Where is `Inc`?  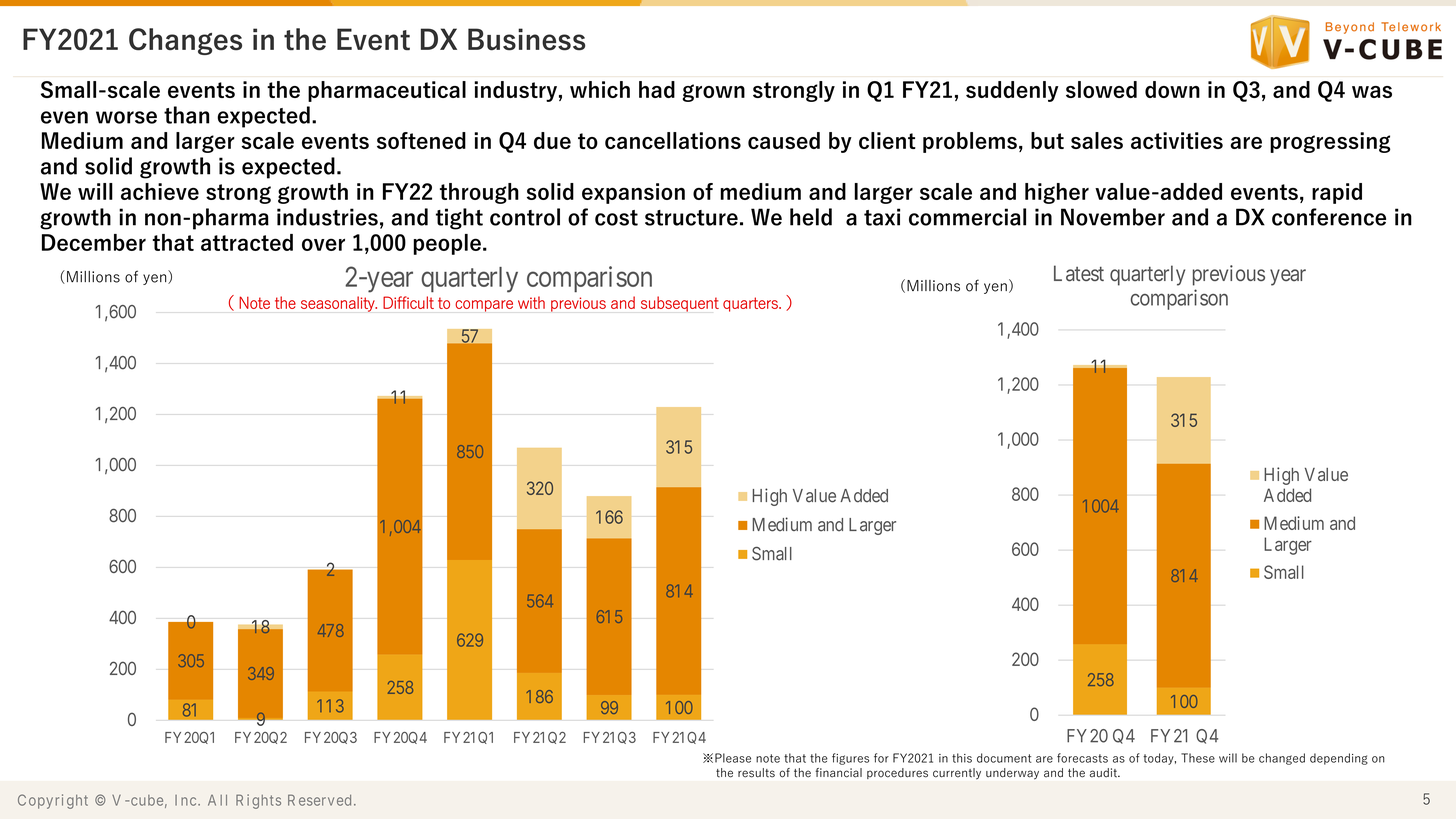
Inc is located at coordinates (185, 800).
